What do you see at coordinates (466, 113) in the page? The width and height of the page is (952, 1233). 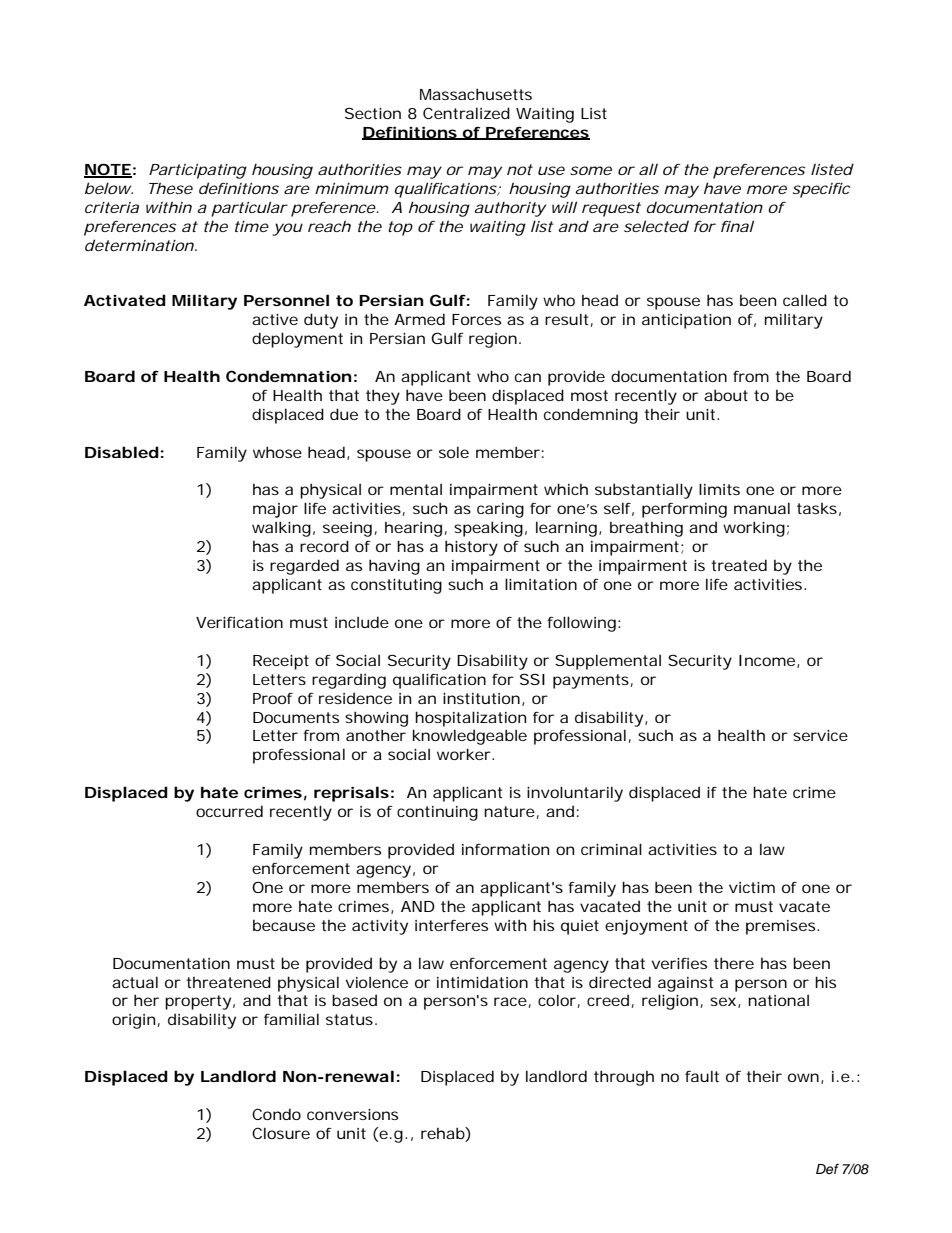 I see `Centralized` at bounding box center [466, 113].
